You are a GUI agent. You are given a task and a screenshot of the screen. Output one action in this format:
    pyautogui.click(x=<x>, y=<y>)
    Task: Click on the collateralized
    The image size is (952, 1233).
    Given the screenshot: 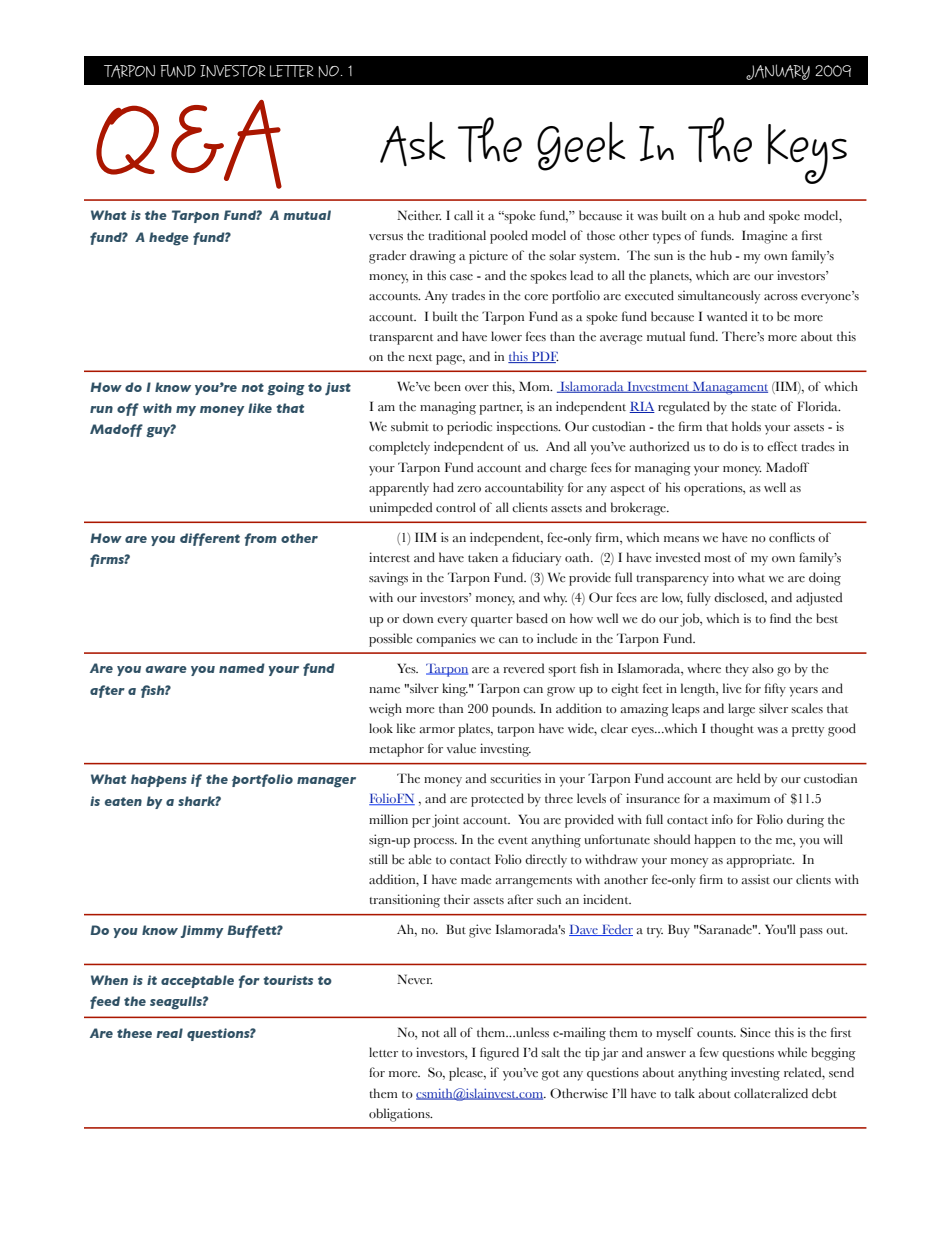 What is the action you would take?
    pyautogui.click(x=771, y=1093)
